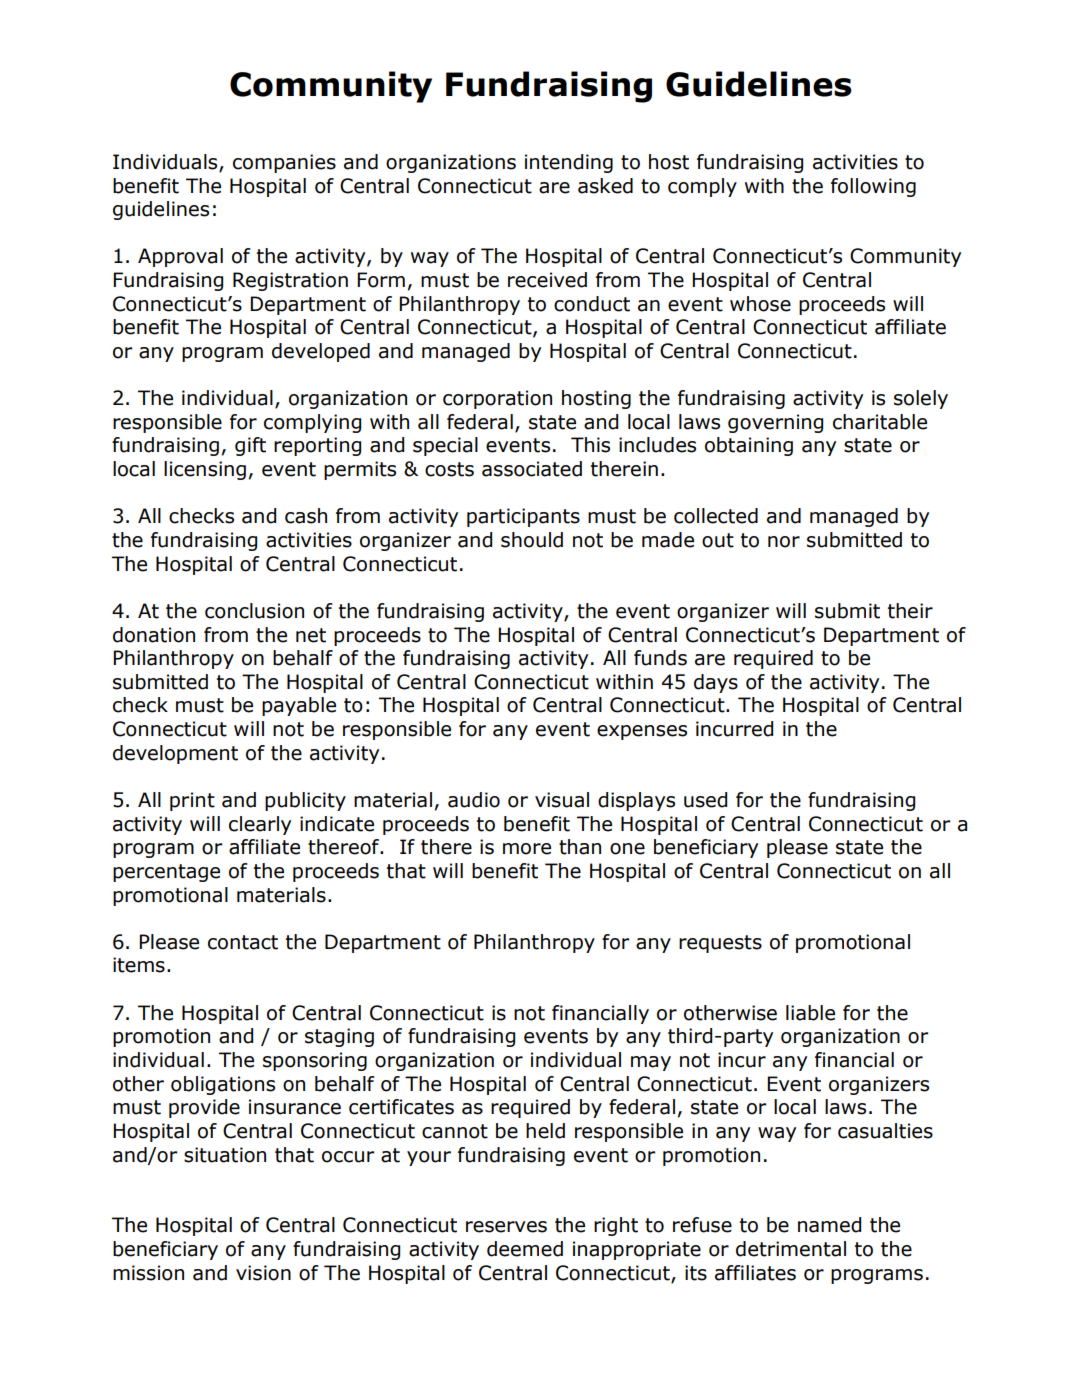 The width and height of the screenshot is (1082, 1400). Describe the element at coordinates (569, 163) in the screenshot. I see `intending` at that location.
